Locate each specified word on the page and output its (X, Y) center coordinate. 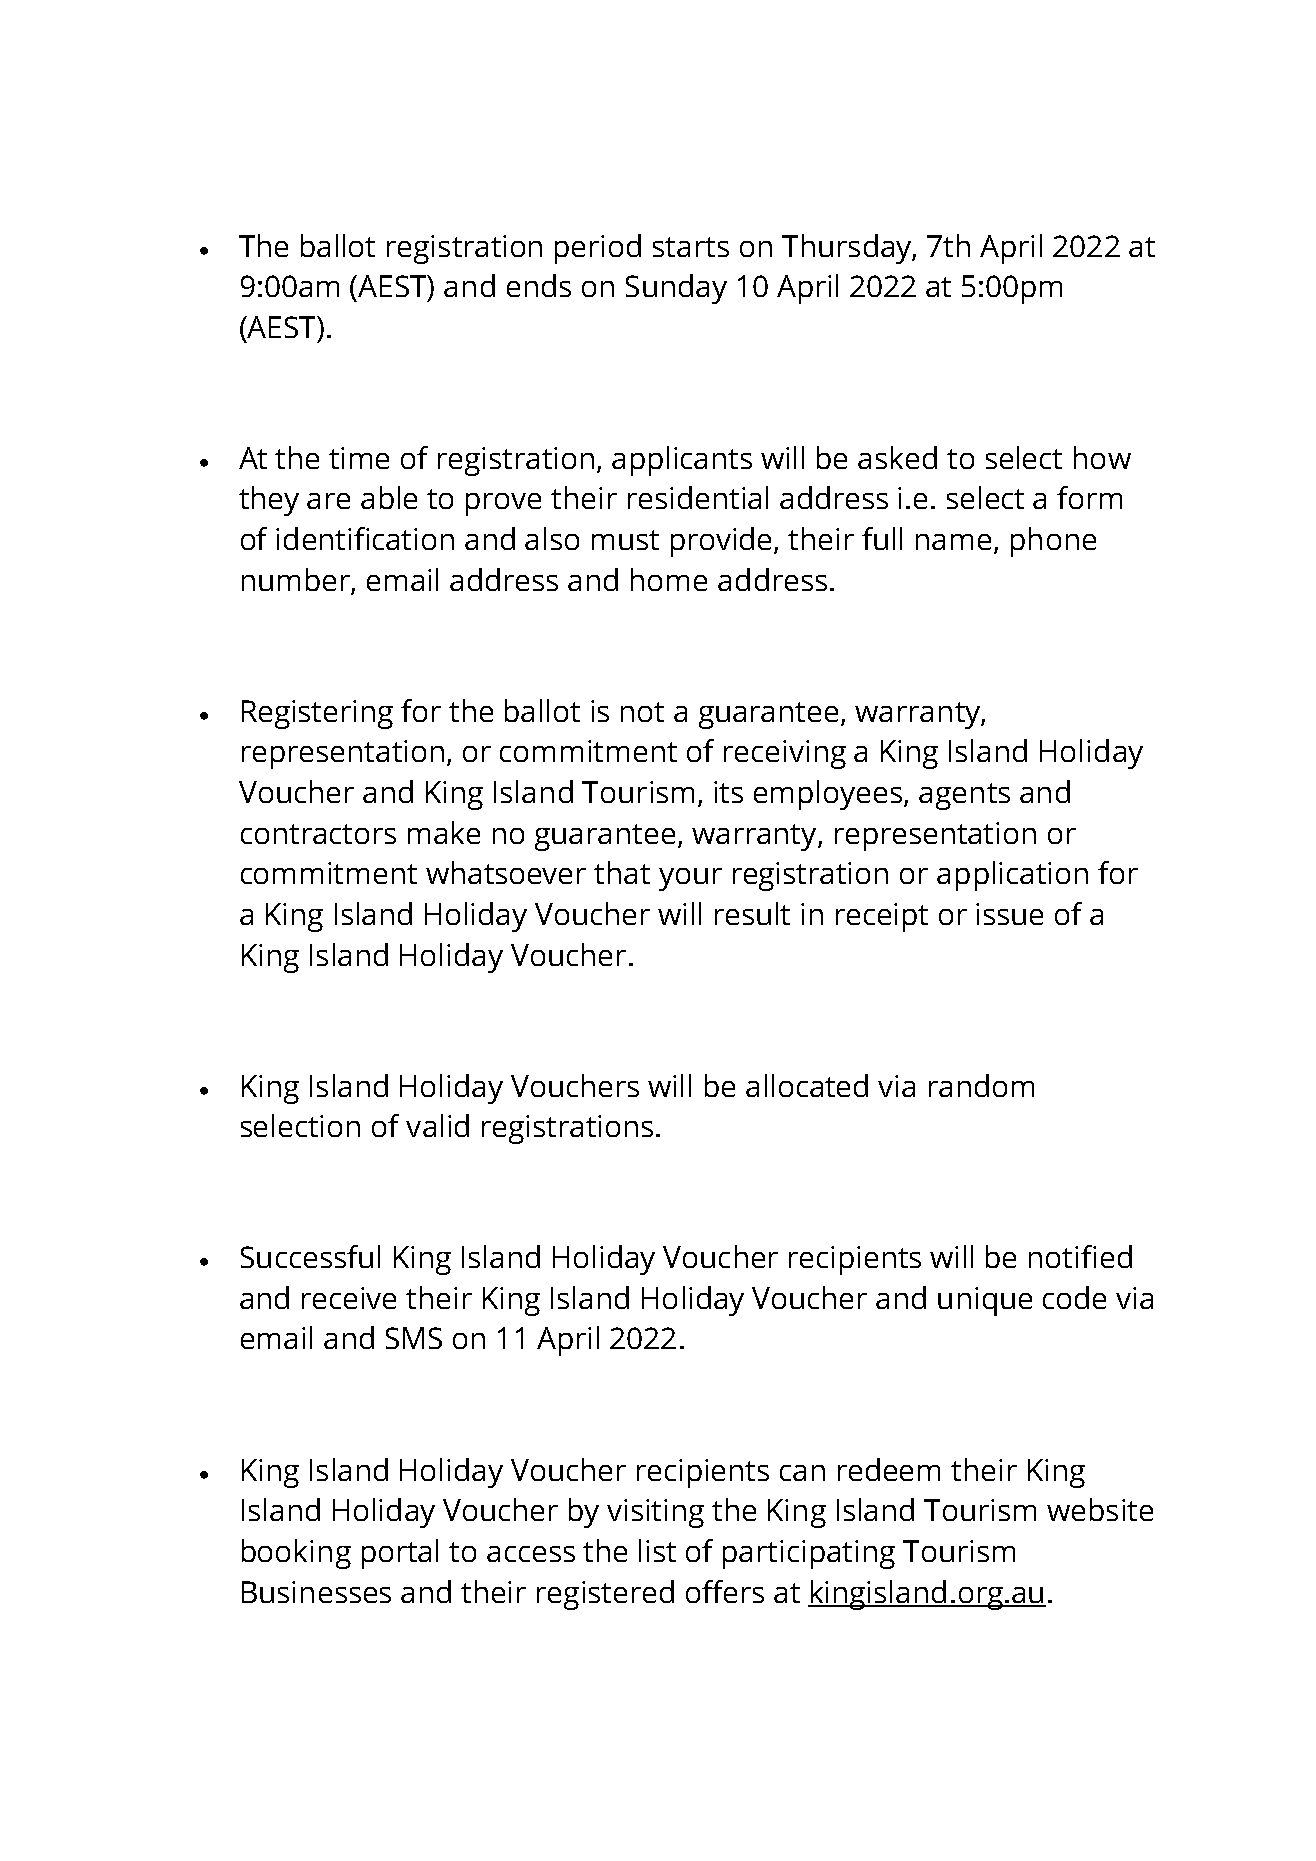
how (1102, 457)
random (981, 1085)
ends (539, 285)
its (728, 792)
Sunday (676, 289)
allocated (807, 1085)
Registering (317, 714)
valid (437, 1125)
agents (964, 796)
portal (400, 1554)
